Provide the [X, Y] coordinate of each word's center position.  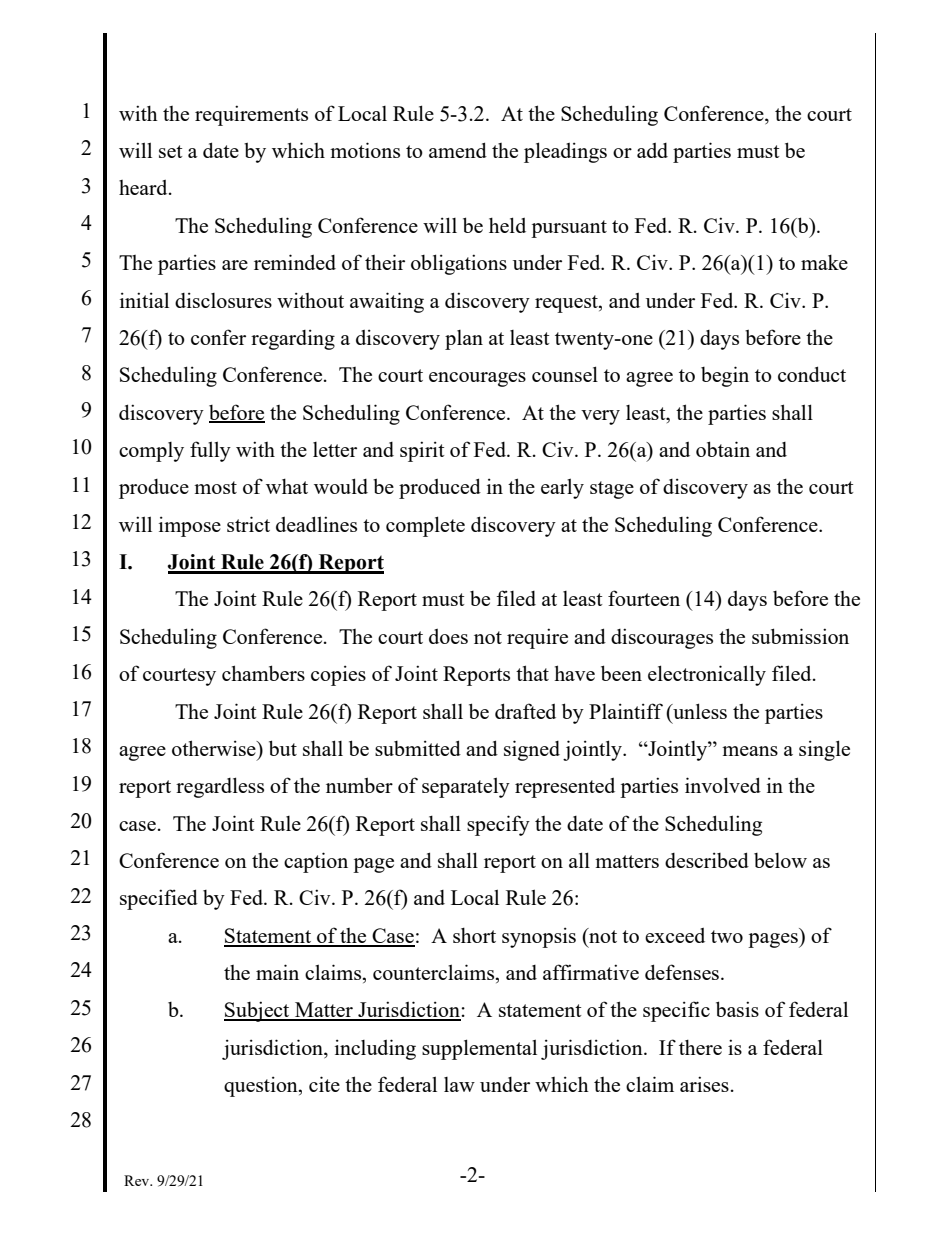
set [171, 151]
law [459, 1084]
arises [704, 1084]
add [652, 150]
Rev [138, 1180]
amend [458, 150]
